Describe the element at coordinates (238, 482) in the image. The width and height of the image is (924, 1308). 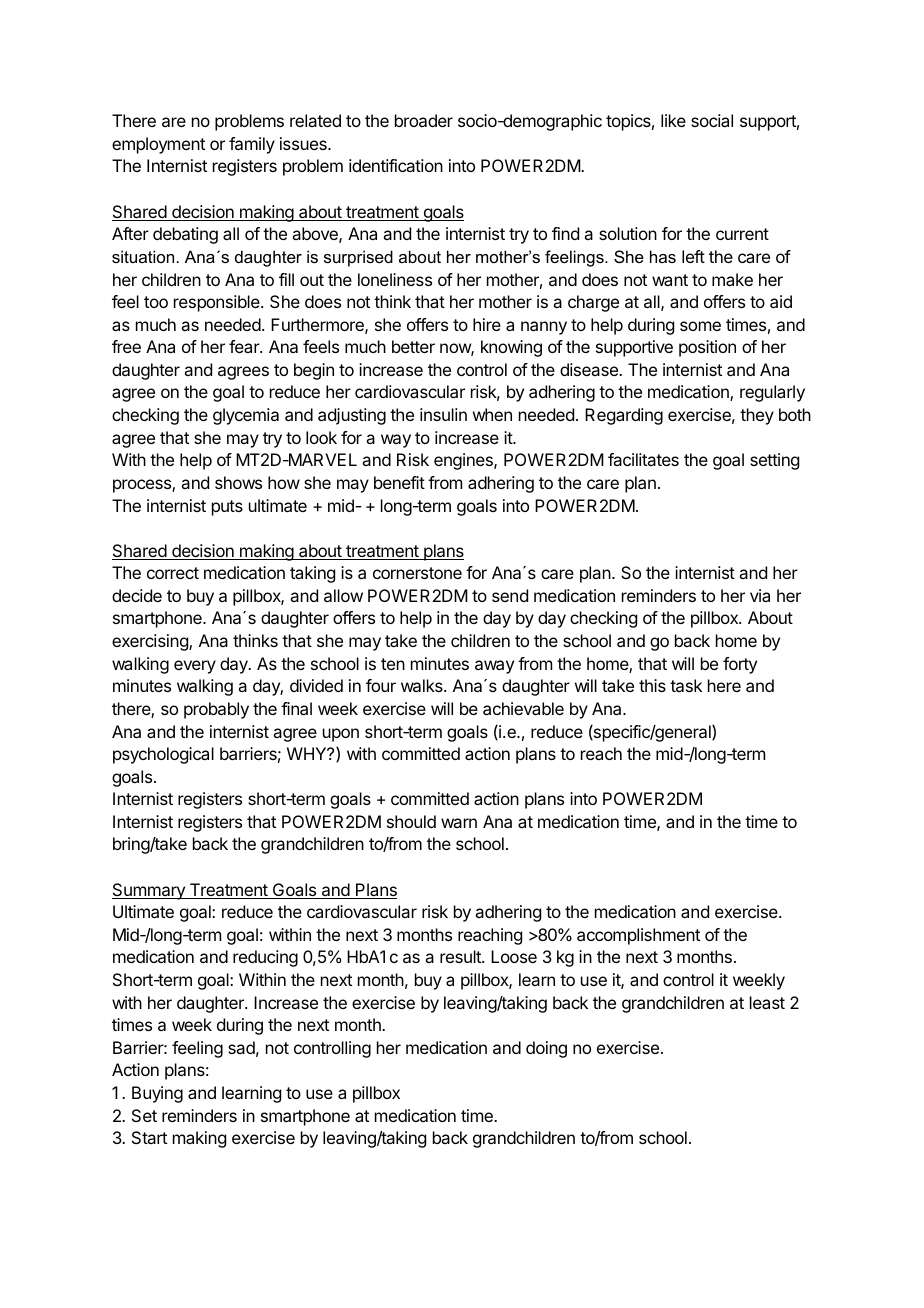
I see `shows` at that location.
